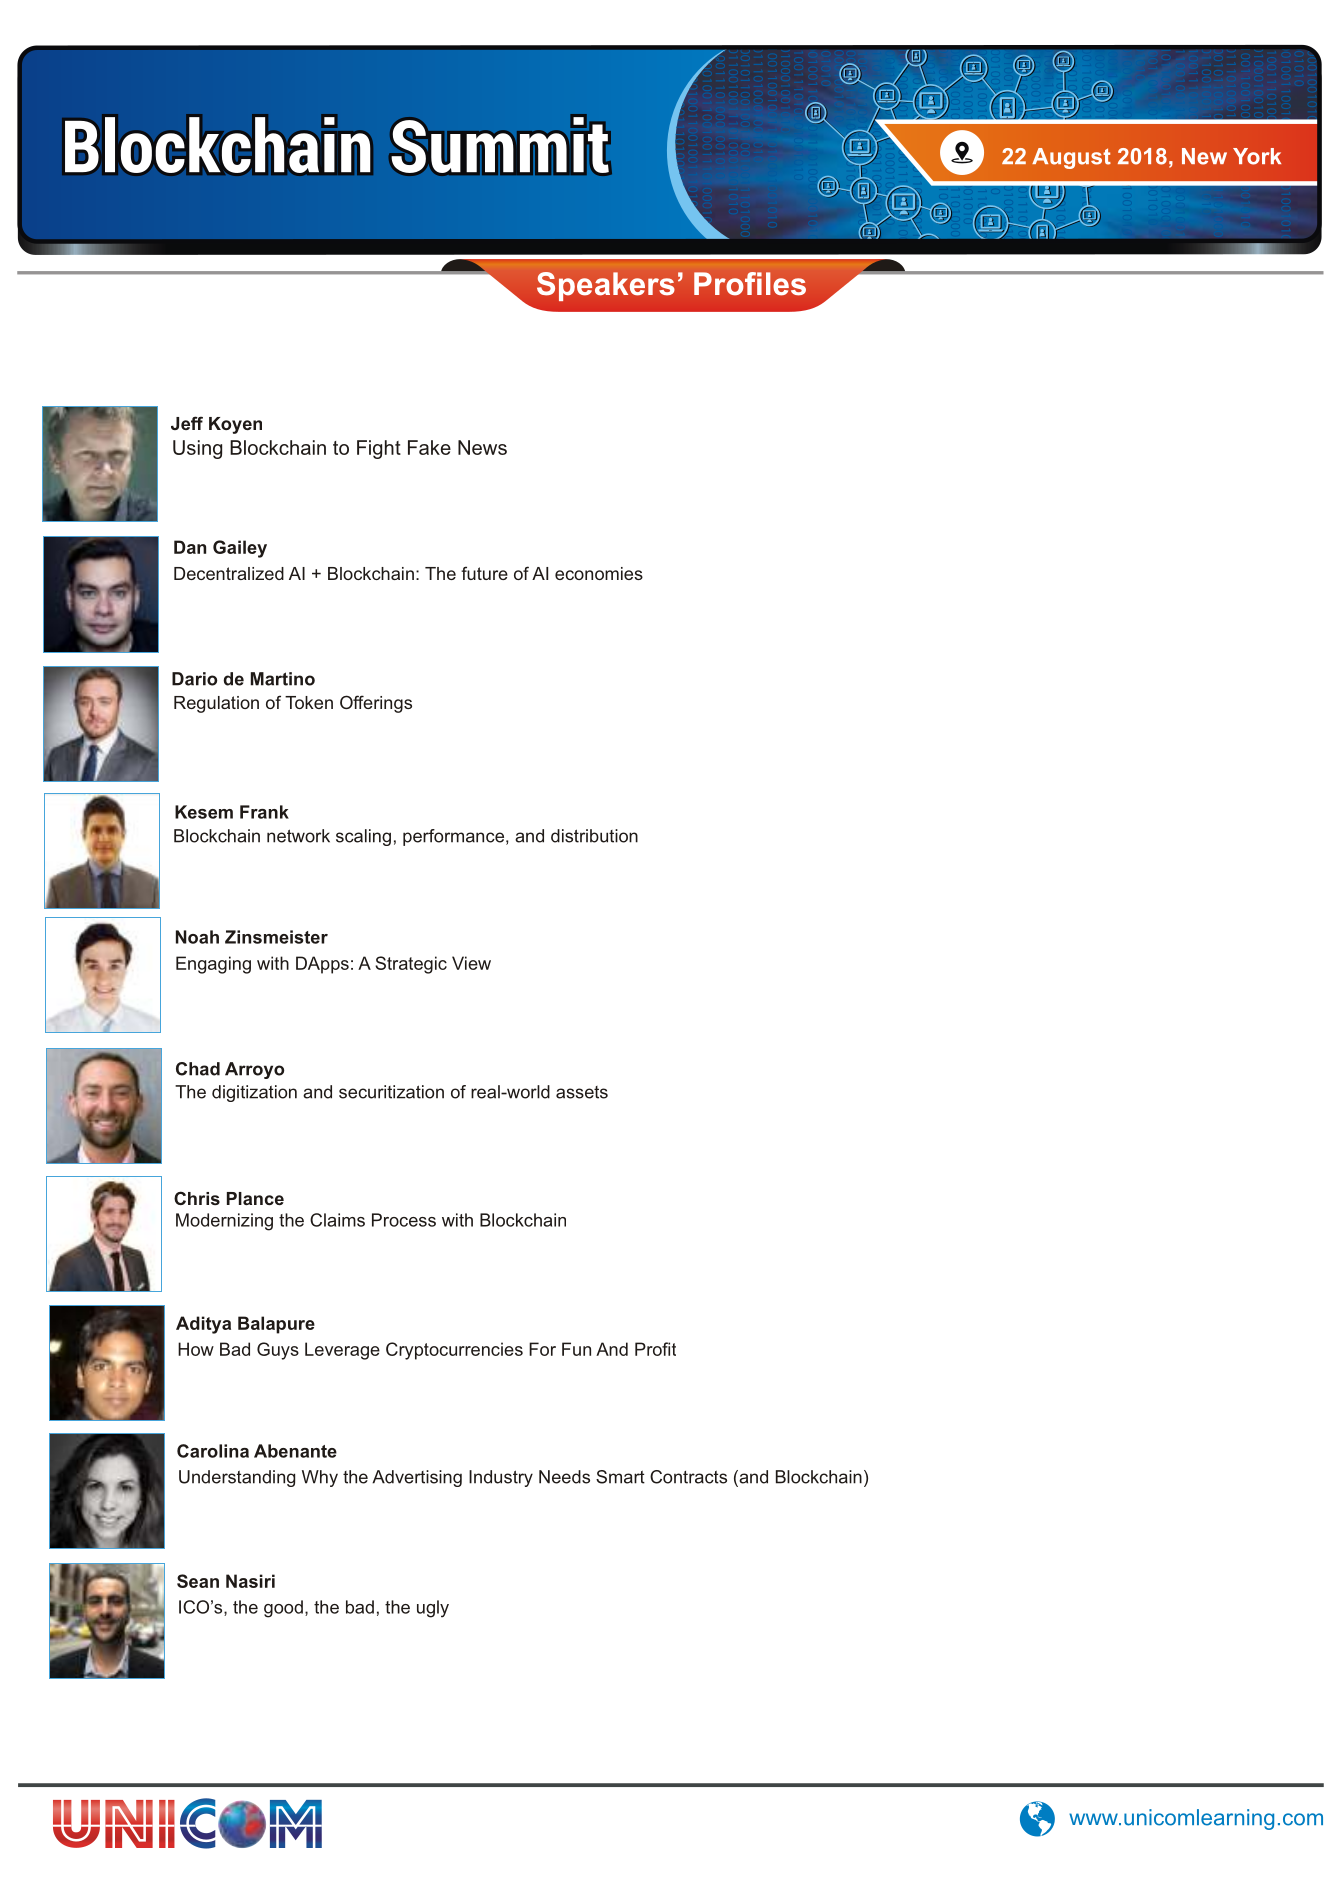 The width and height of the page is (1341, 1897). Describe the element at coordinates (254, 1093) in the page. I see `digitization` at that location.
